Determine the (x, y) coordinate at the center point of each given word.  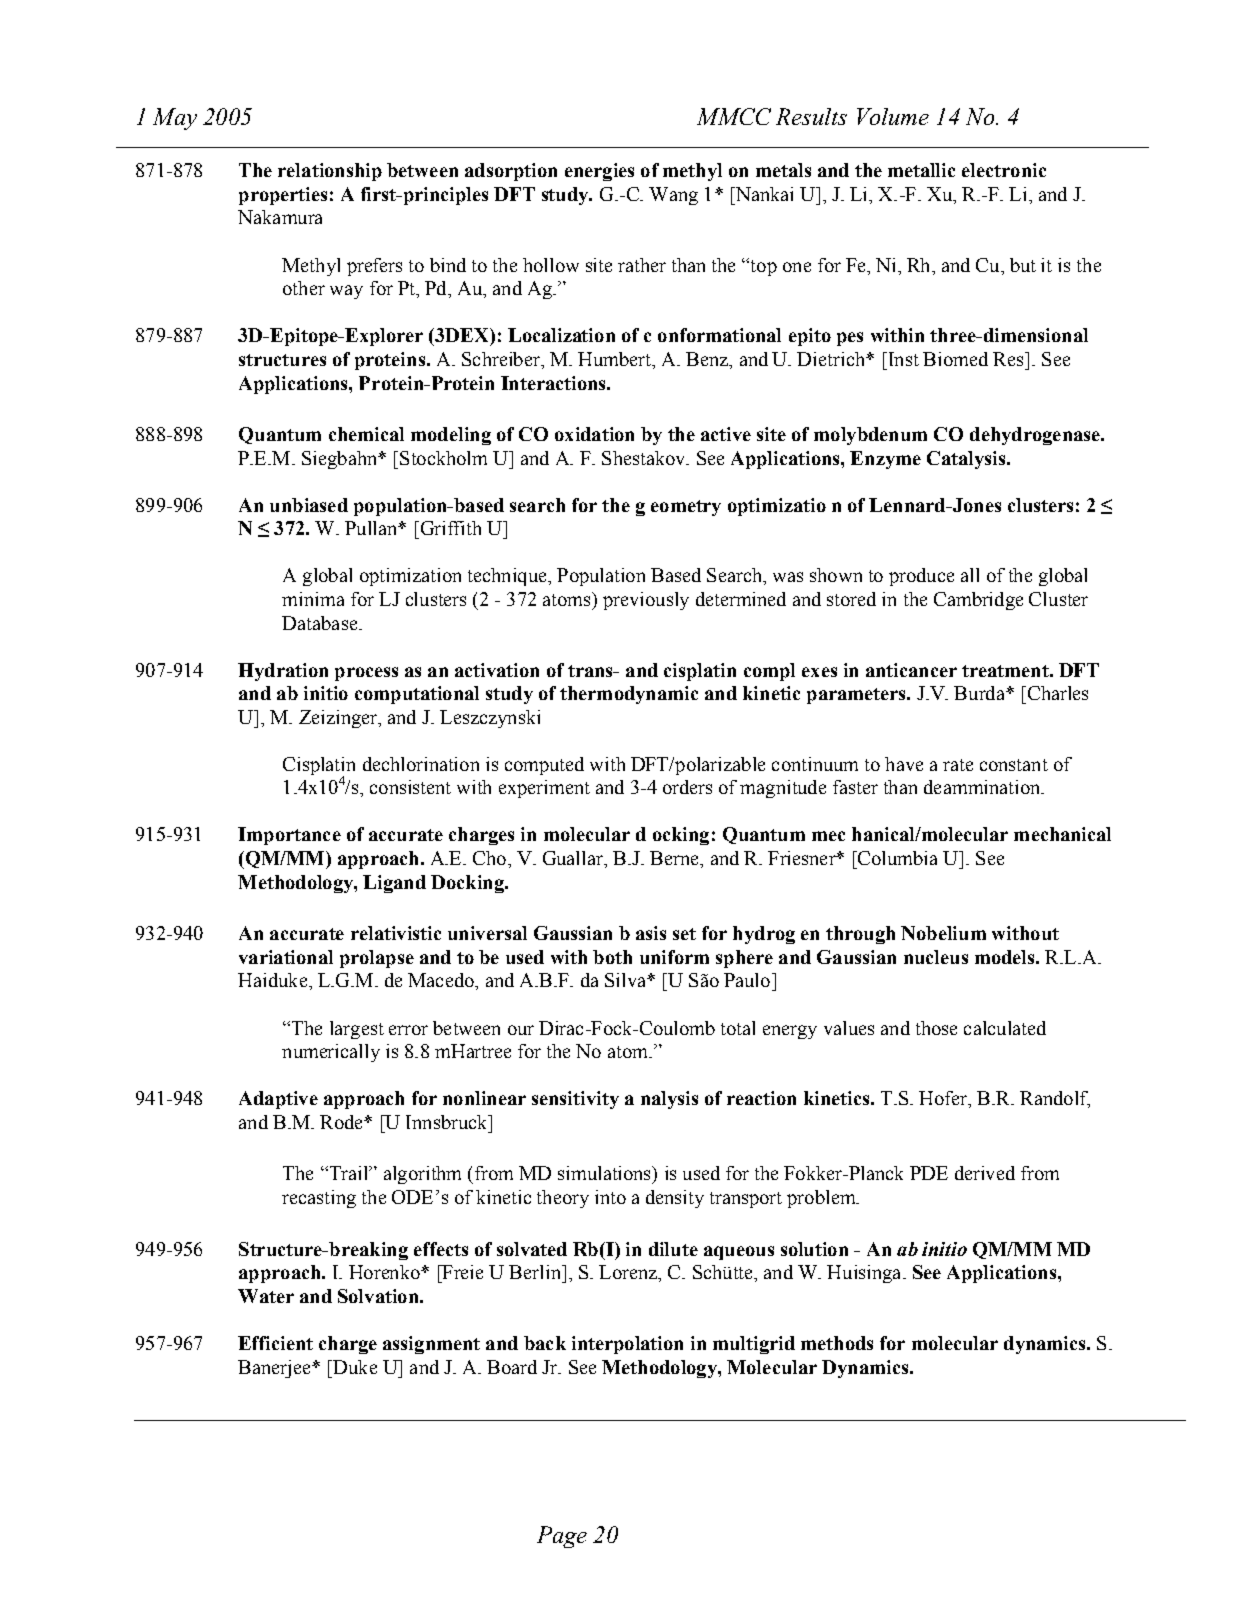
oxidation (594, 434)
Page (562, 1537)
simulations (605, 1173)
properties (283, 196)
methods (837, 1343)
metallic (921, 170)
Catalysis (967, 460)
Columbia (896, 858)
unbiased (309, 505)
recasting (319, 1199)
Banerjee (275, 1369)
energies (599, 172)
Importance (289, 836)
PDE (929, 1173)
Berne (675, 858)
